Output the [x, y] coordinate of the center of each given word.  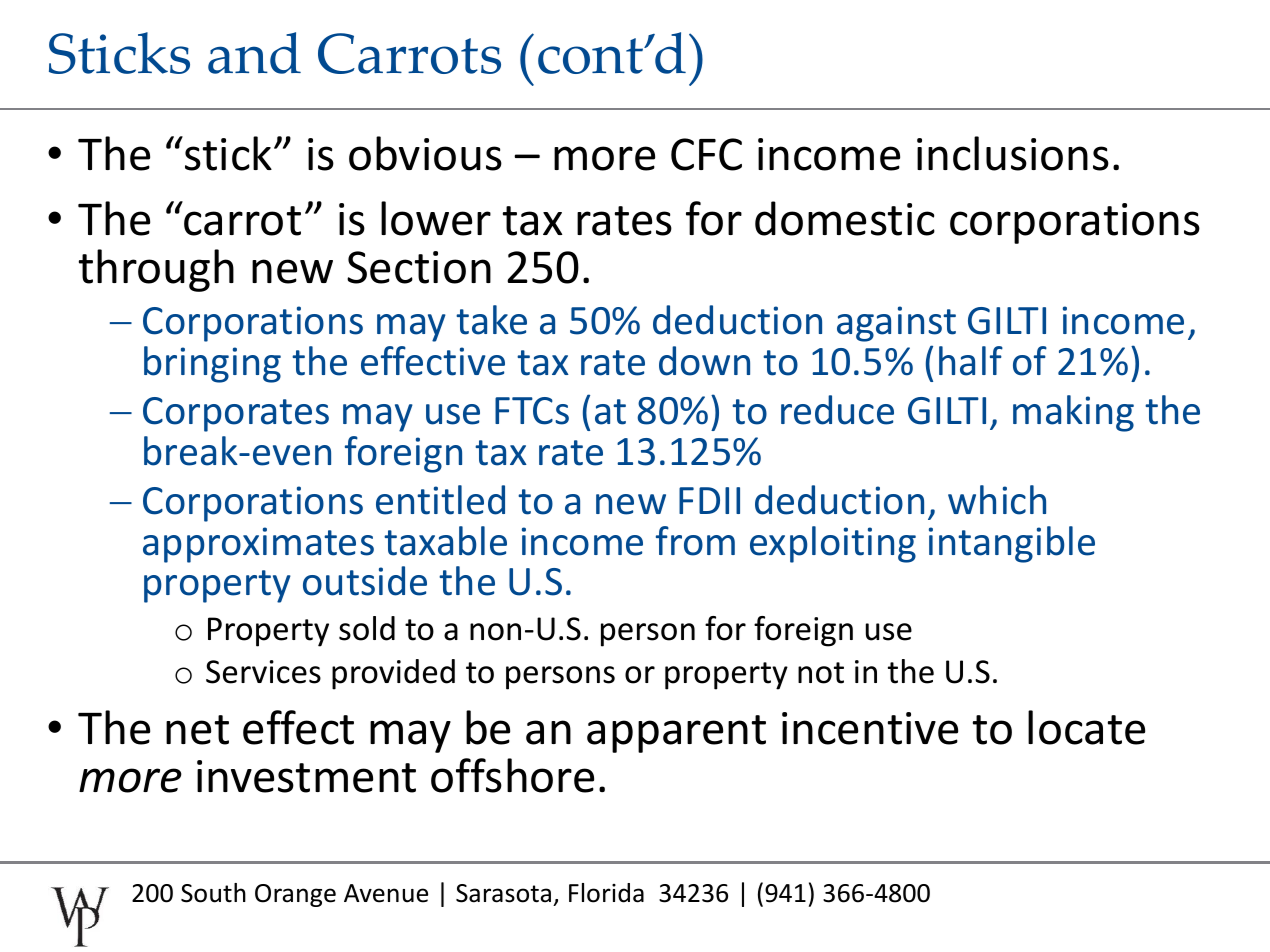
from [695, 541]
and [254, 53]
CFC [706, 154]
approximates [258, 545]
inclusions [1013, 153]
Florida [606, 893]
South [213, 893]
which [997, 500]
